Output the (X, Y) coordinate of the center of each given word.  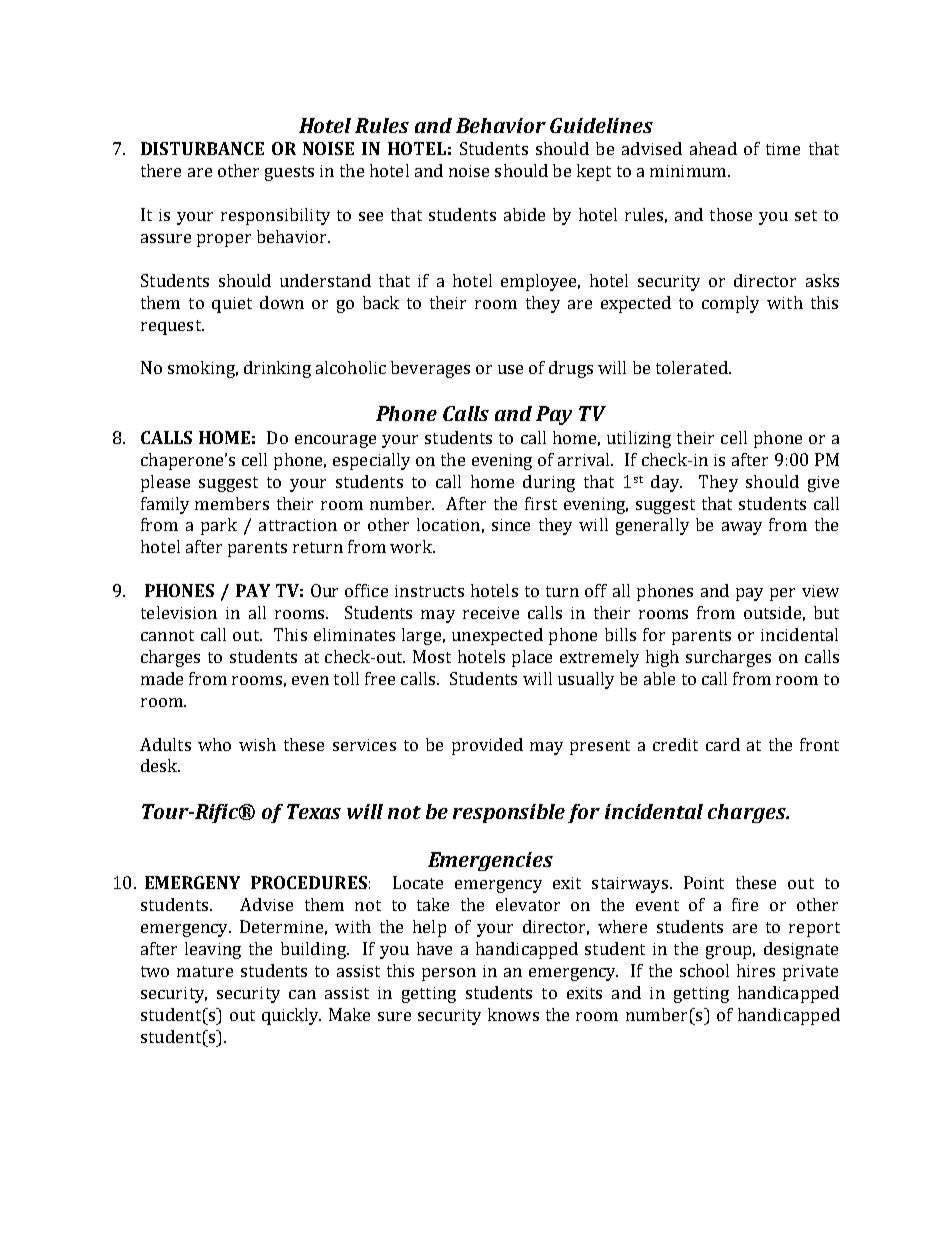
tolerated (693, 367)
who (214, 744)
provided (487, 746)
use (510, 369)
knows (513, 1014)
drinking (277, 369)
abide (524, 214)
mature (205, 971)
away (742, 528)
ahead (713, 148)
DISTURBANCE (202, 148)
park (219, 526)
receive (491, 613)
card (723, 744)
